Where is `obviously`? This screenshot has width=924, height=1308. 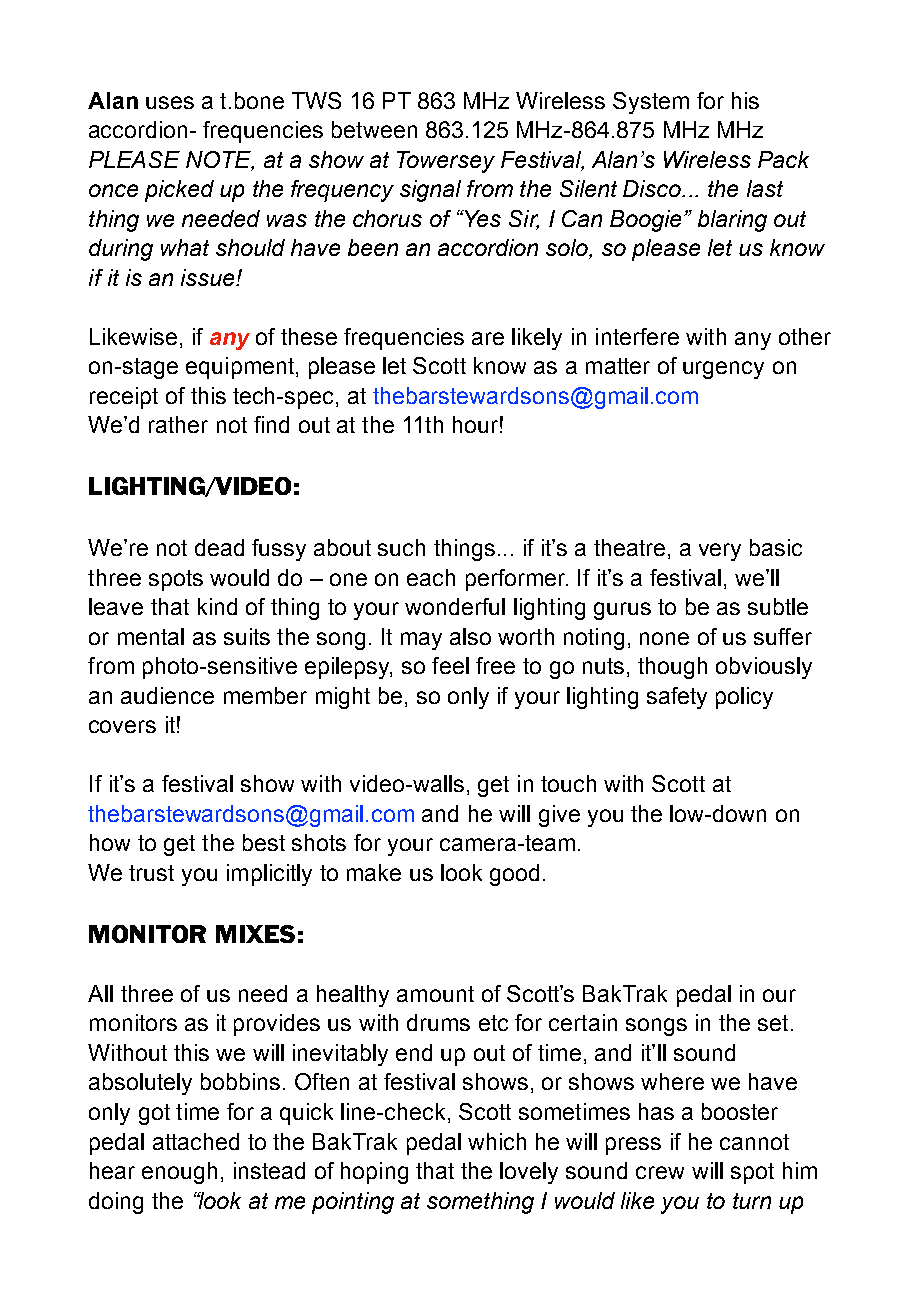 obviously is located at coordinates (764, 668).
